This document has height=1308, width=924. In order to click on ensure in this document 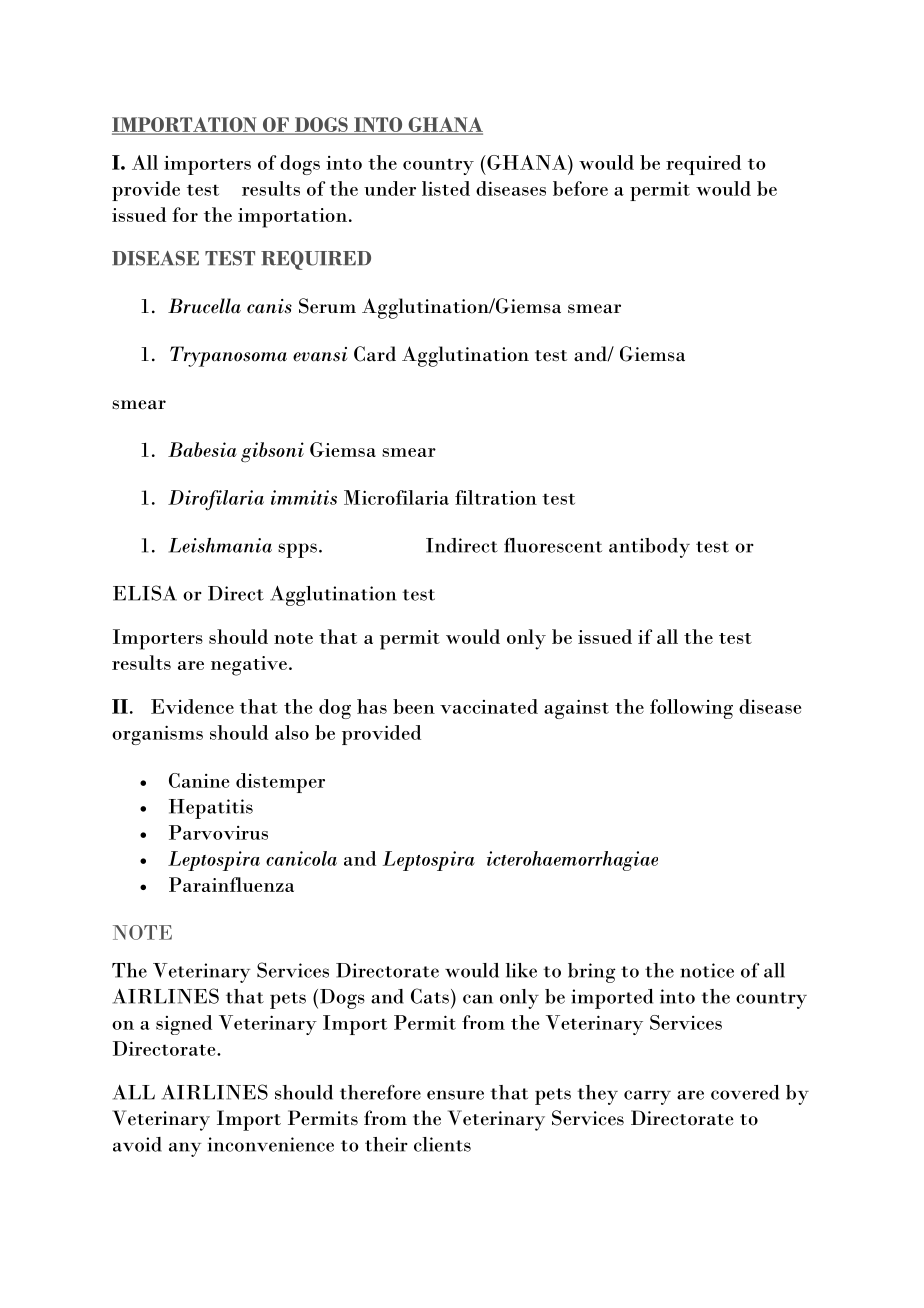, I will do `click(455, 1095)`.
